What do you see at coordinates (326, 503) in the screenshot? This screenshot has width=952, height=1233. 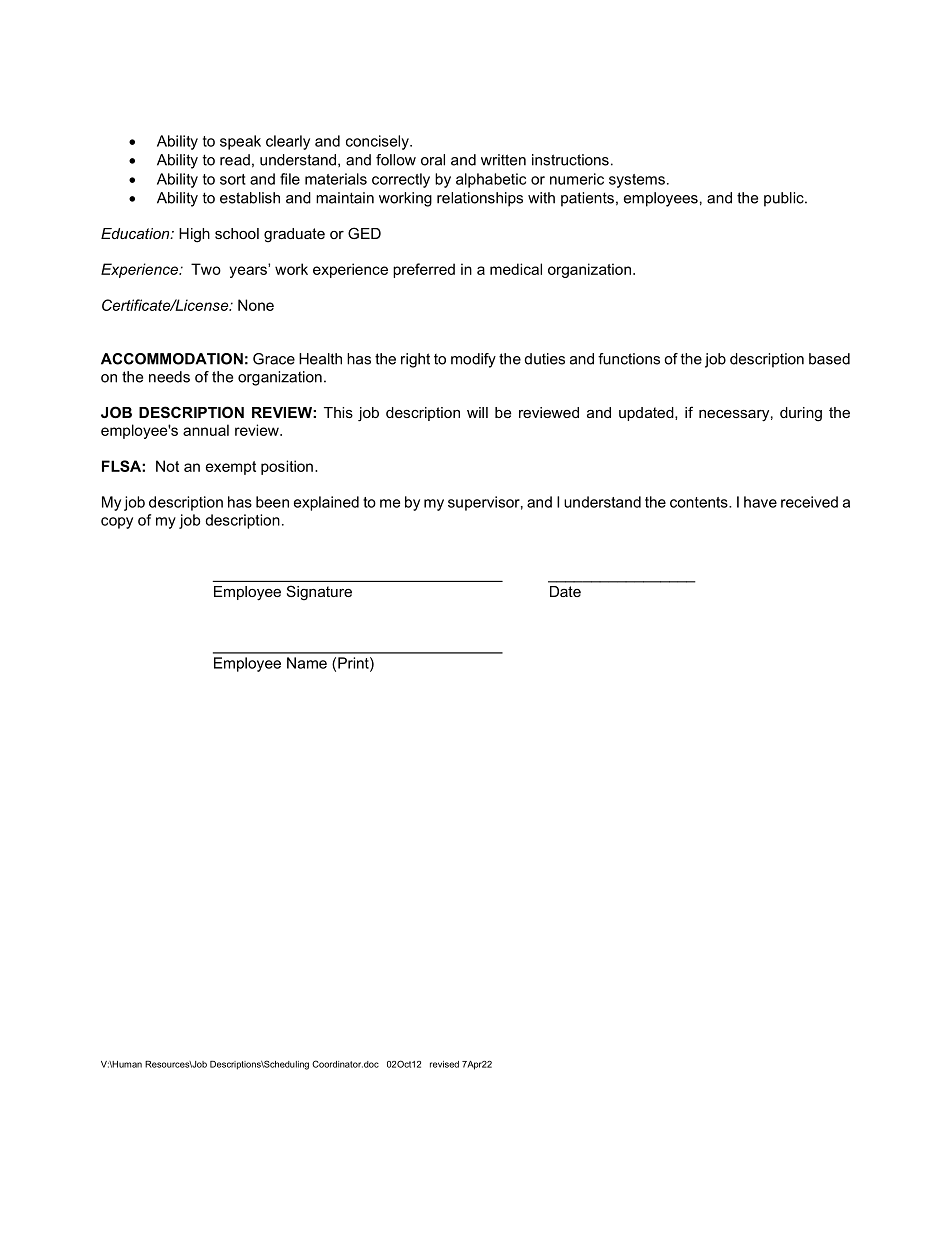 I see `explained` at bounding box center [326, 503].
